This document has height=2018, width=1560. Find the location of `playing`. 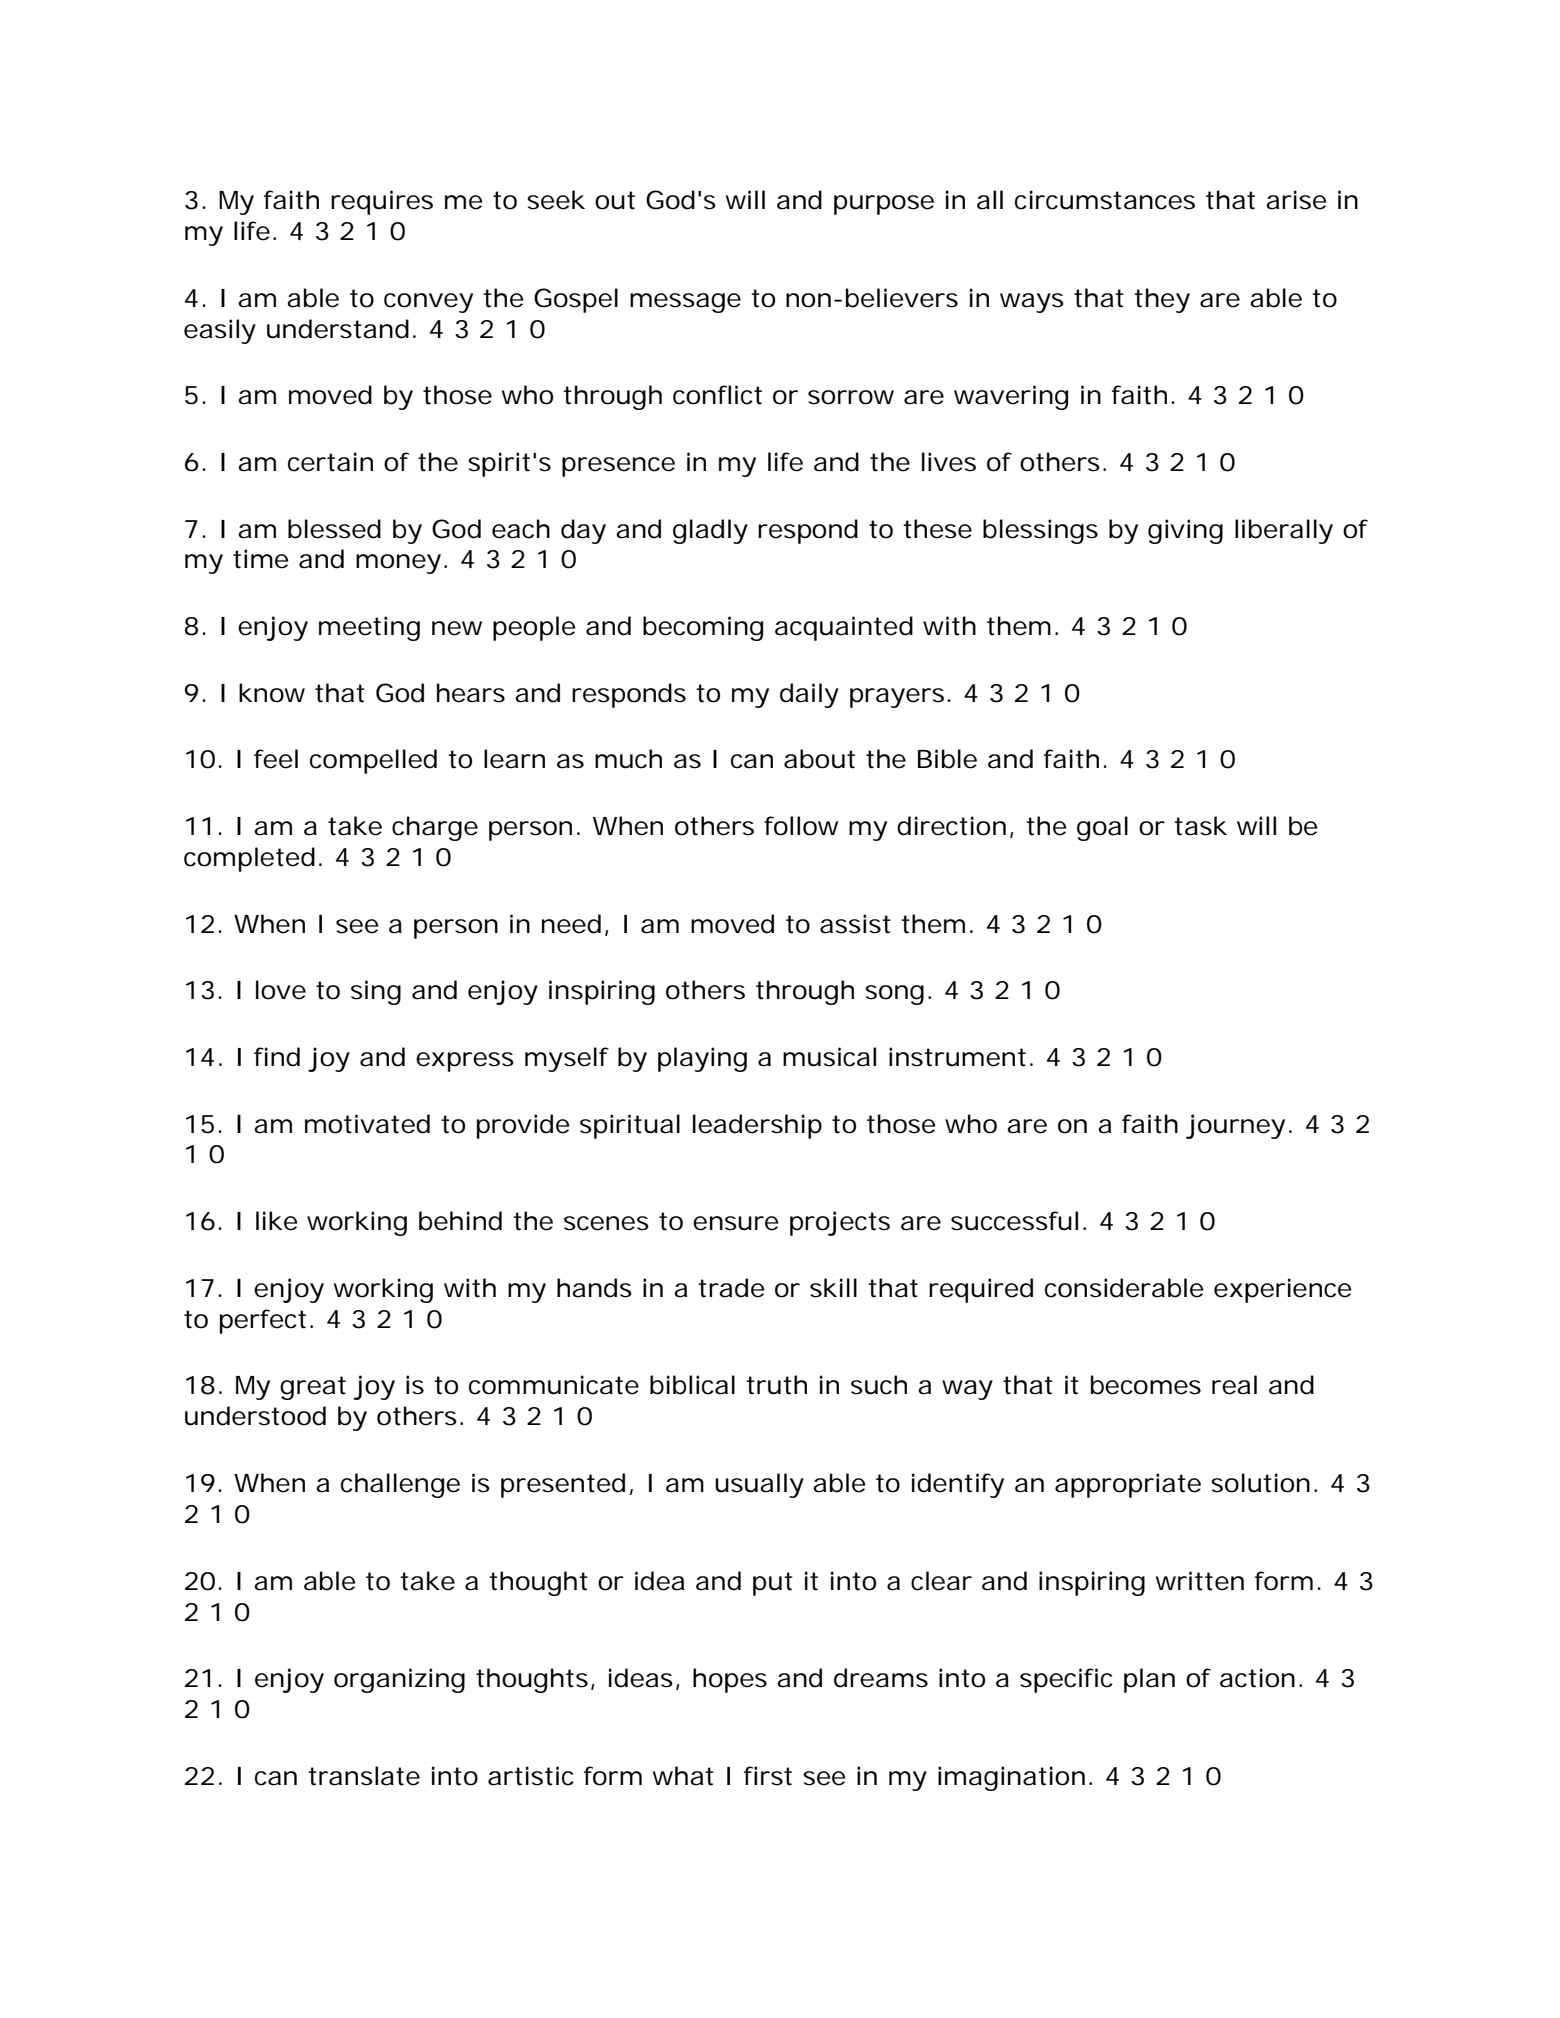

playing is located at coordinates (702, 1059).
